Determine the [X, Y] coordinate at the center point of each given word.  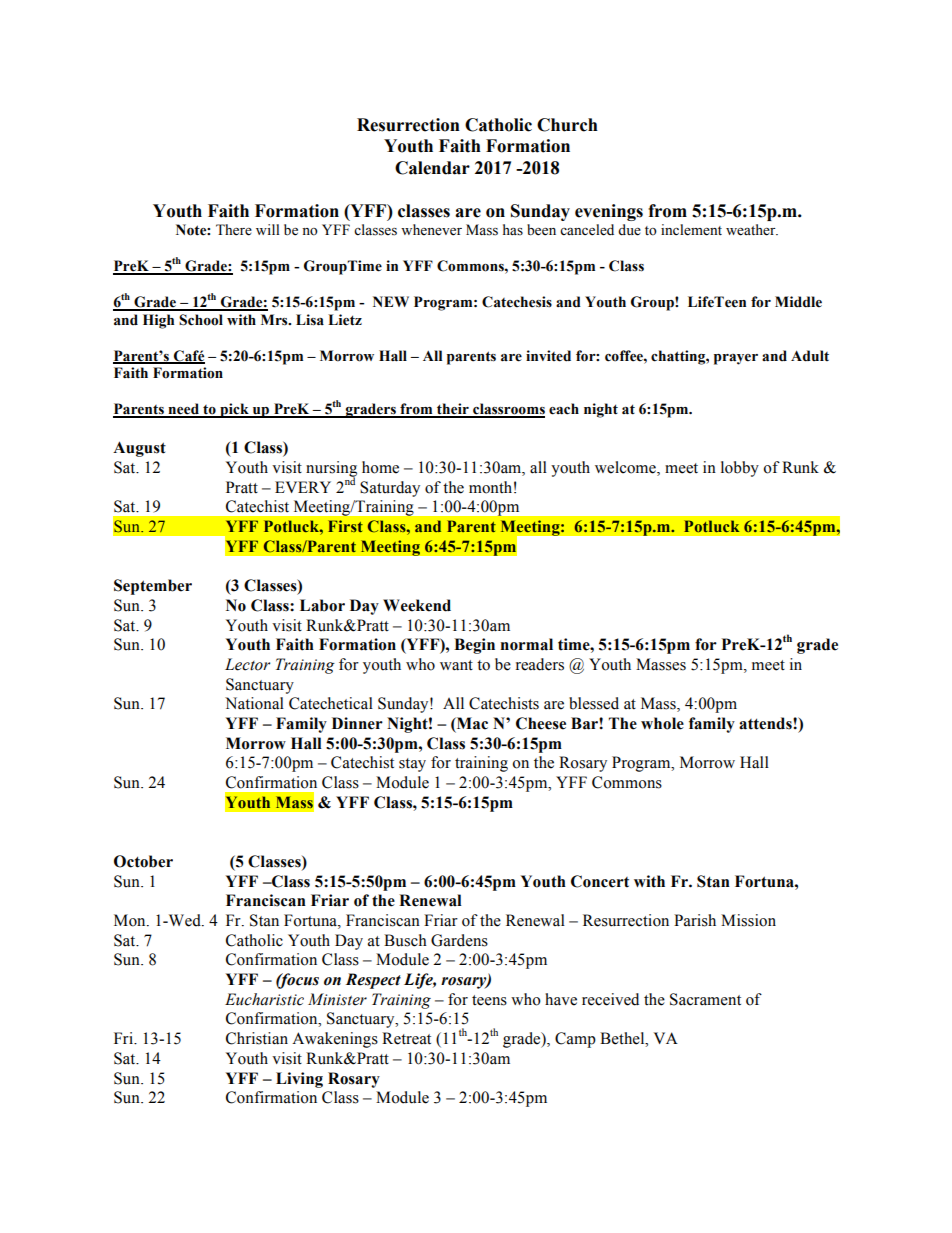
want [456, 665]
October [143, 861]
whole [662, 723]
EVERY [303, 487]
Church [567, 125]
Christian [257, 1038]
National [254, 703]
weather [752, 230]
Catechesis [517, 302]
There [234, 230]
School [201, 320]
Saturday [390, 489]
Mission [748, 920]
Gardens [459, 940]
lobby [740, 469]
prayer [736, 359]
